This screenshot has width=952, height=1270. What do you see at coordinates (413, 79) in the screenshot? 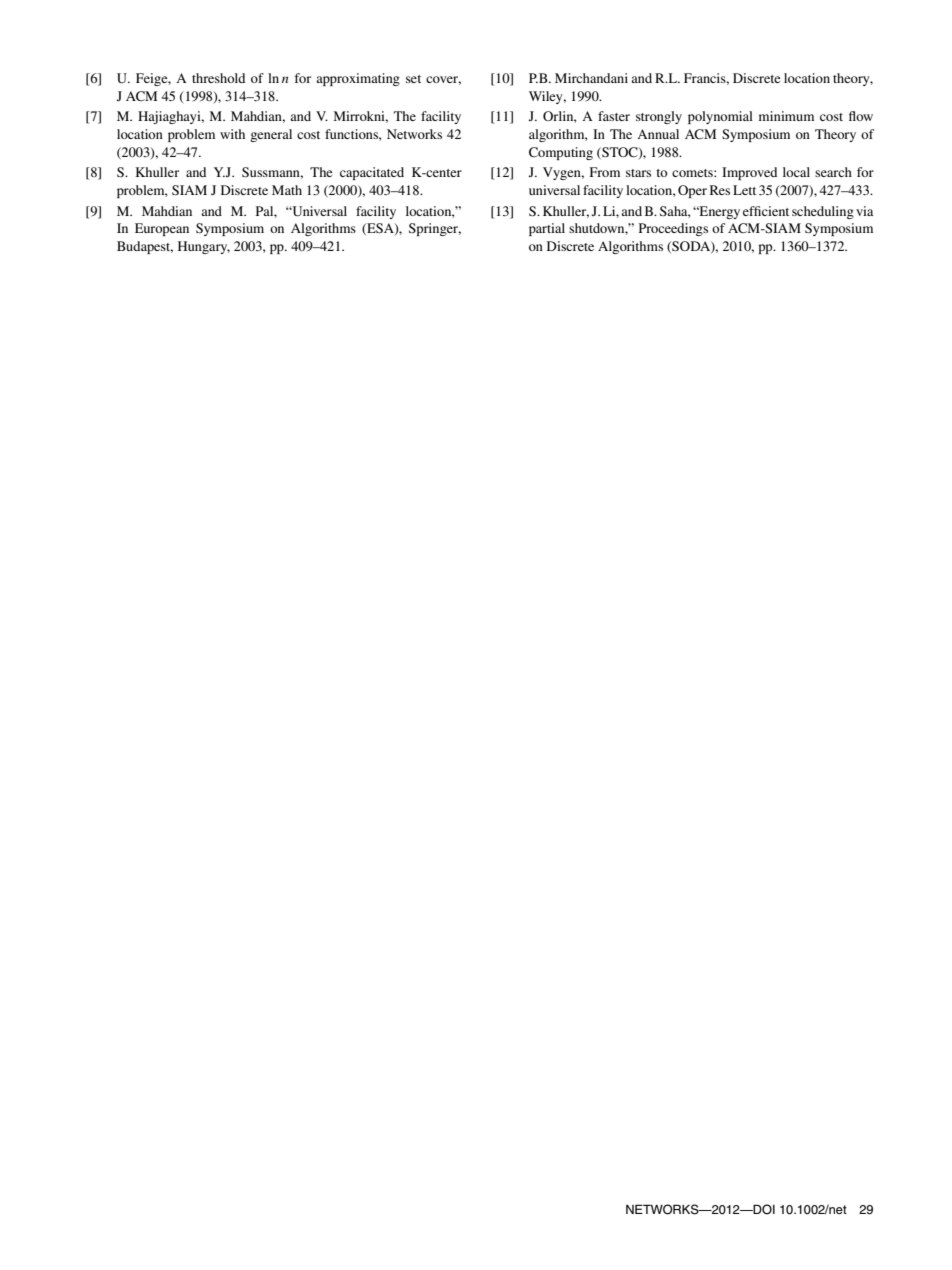
I see `set` at bounding box center [413, 79].
